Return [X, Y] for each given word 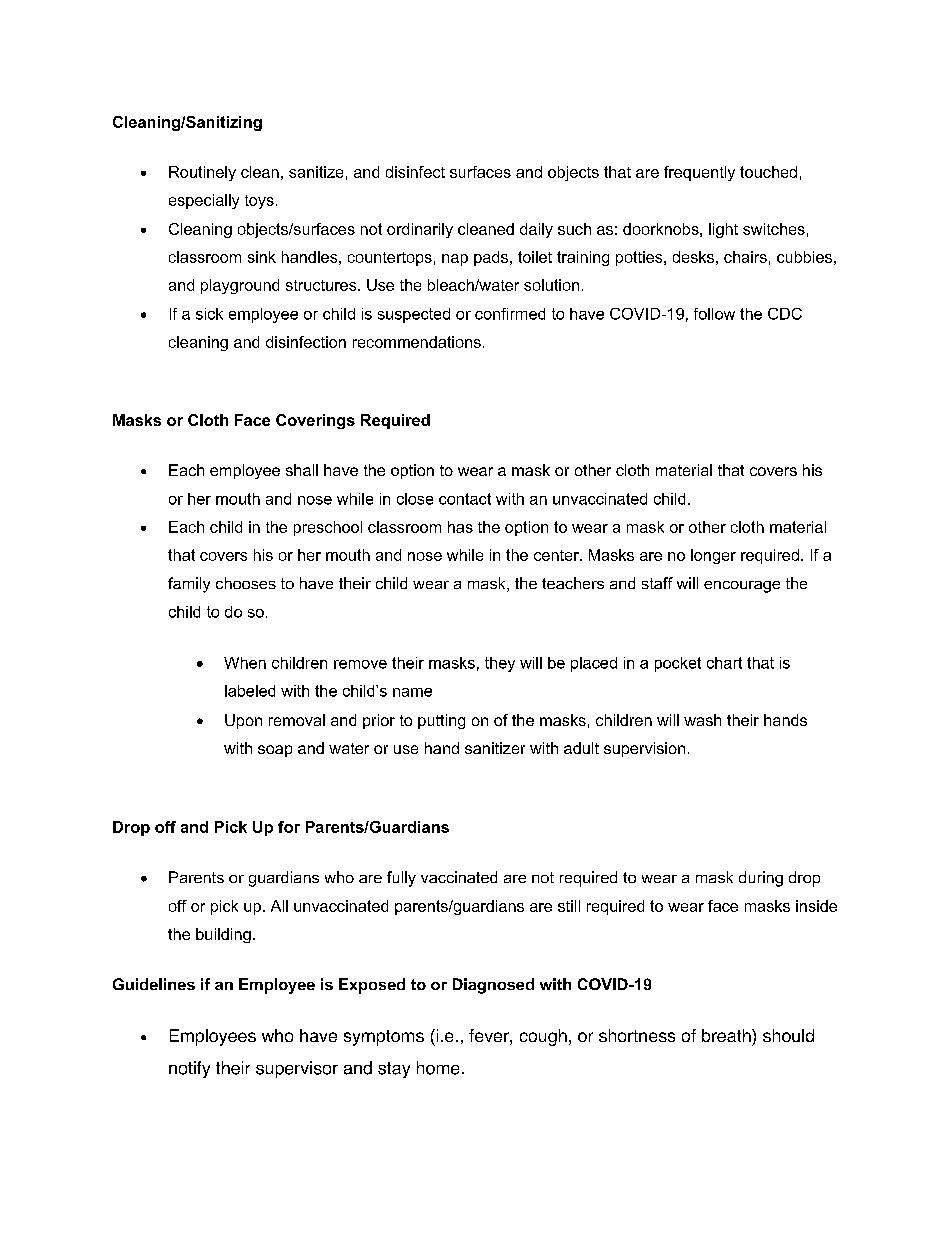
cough [543, 1037]
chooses [246, 583]
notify [189, 1069]
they [500, 664]
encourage [742, 587]
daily [536, 230]
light [723, 230]
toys [259, 202]
